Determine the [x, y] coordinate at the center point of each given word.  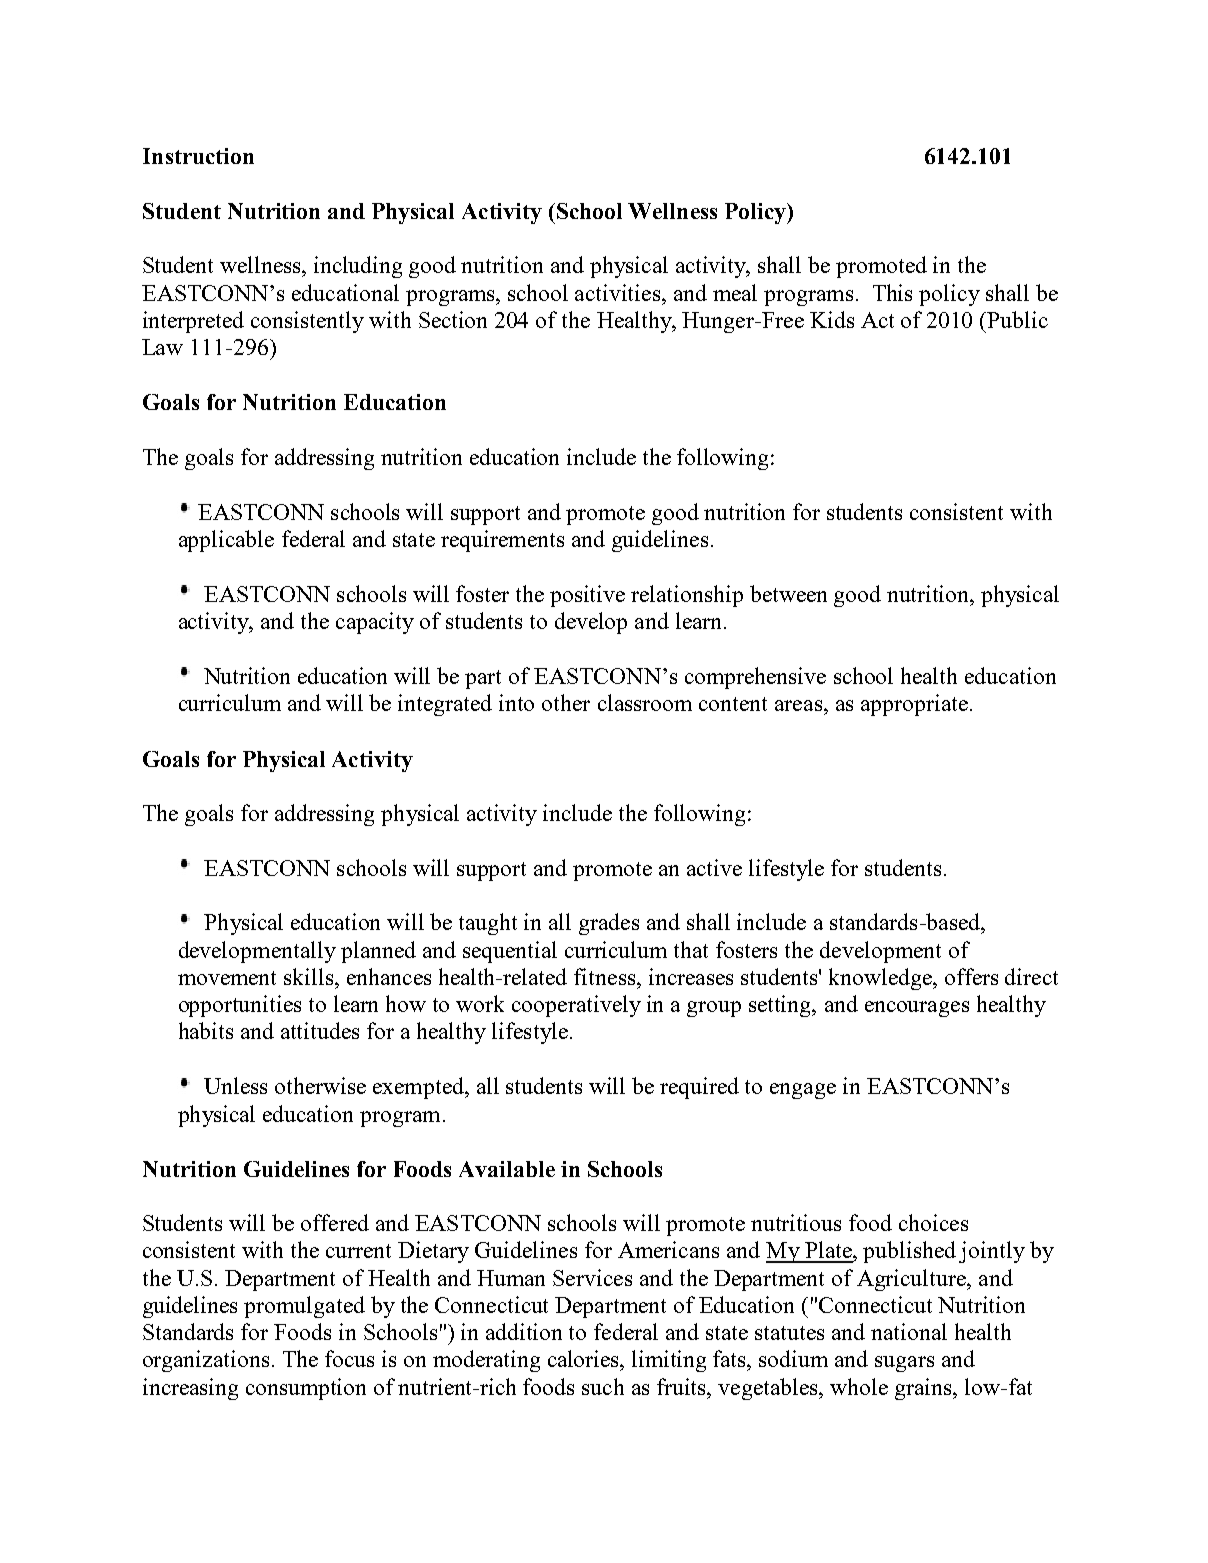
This [892, 292]
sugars [904, 1364]
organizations [206, 1361]
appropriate [914, 705]
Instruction [198, 156]
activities [619, 292]
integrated [445, 705]
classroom [645, 702]
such [603, 1386]
